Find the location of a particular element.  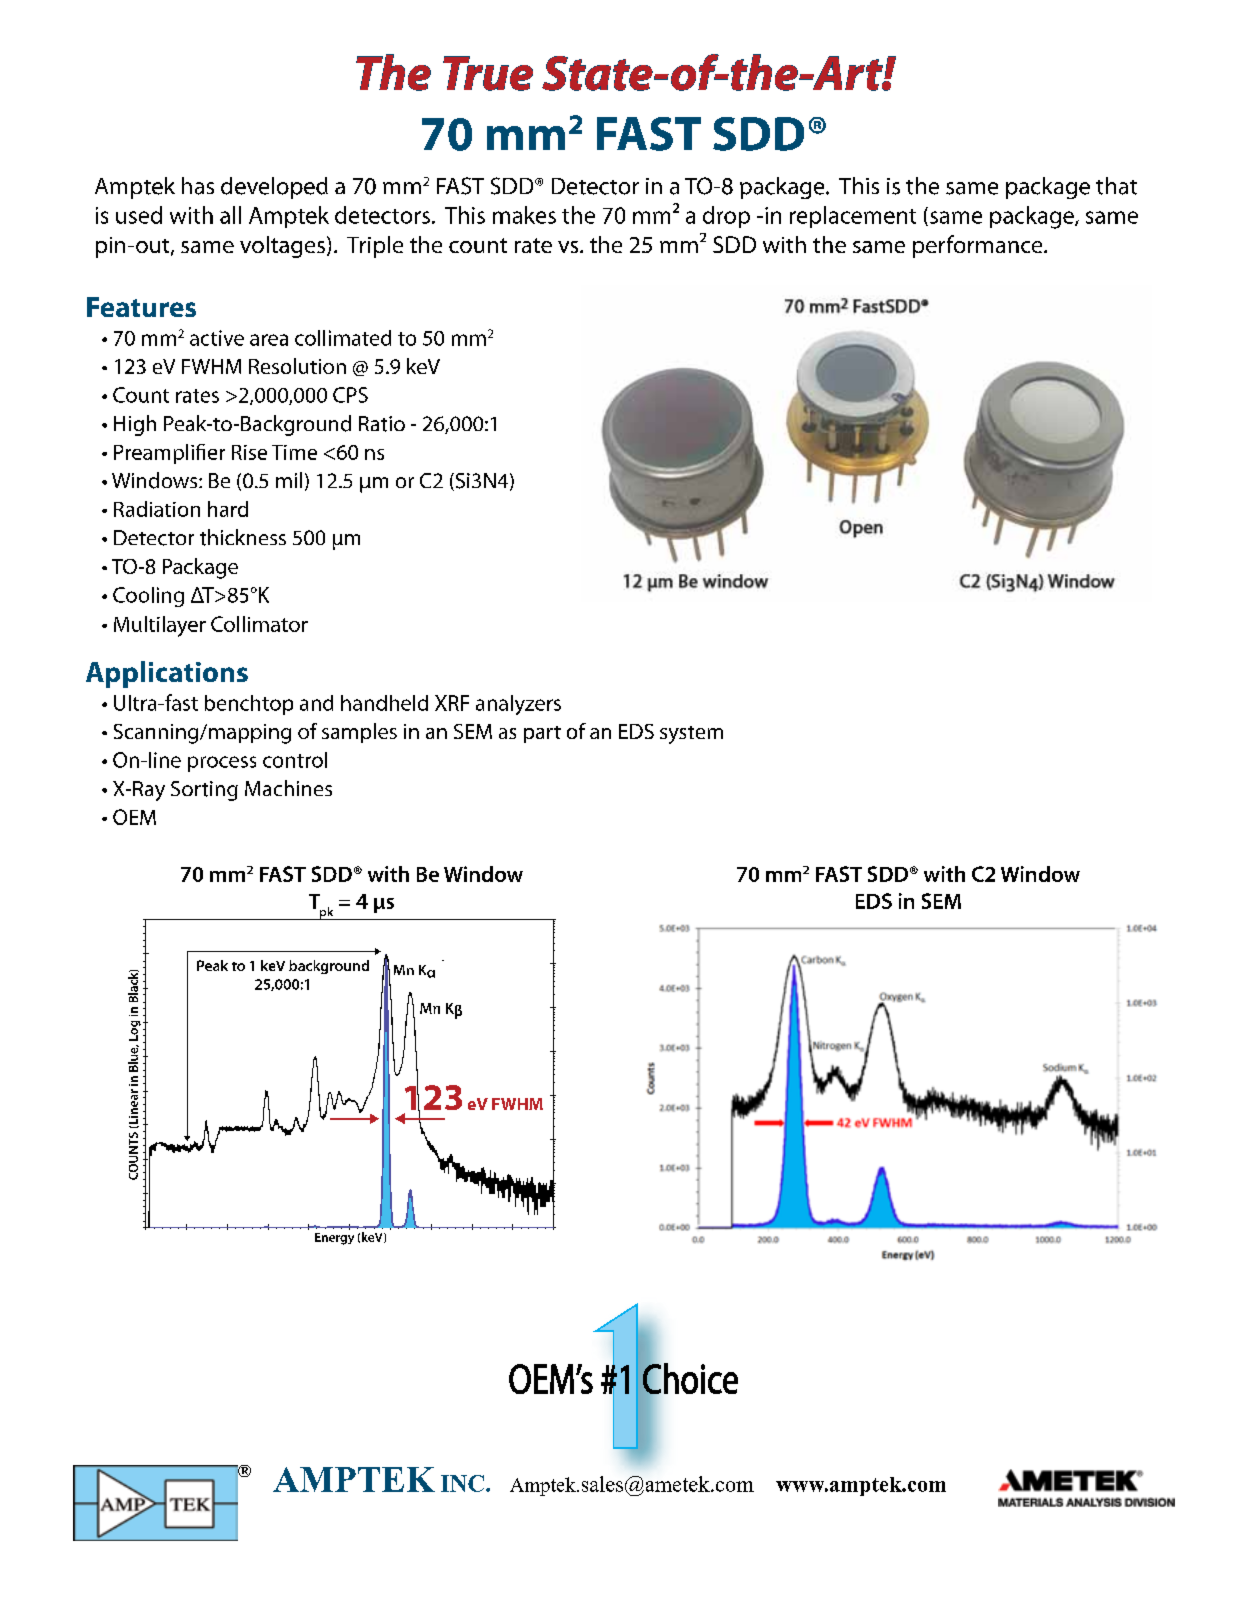

that is located at coordinates (1116, 186).
